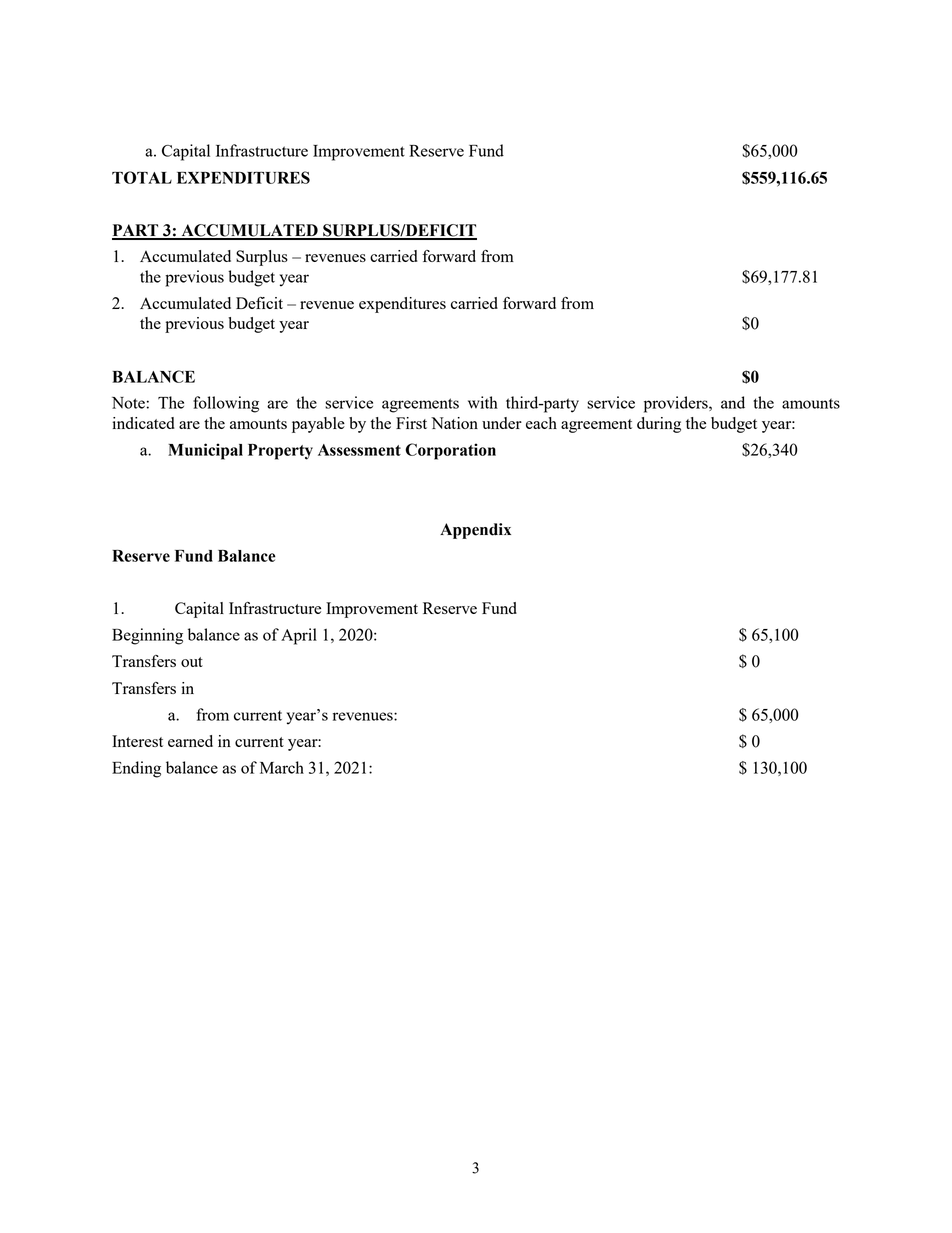 This page has height=1233, width=952. What do you see at coordinates (450, 451) in the page?
I see `Corporation` at bounding box center [450, 451].
